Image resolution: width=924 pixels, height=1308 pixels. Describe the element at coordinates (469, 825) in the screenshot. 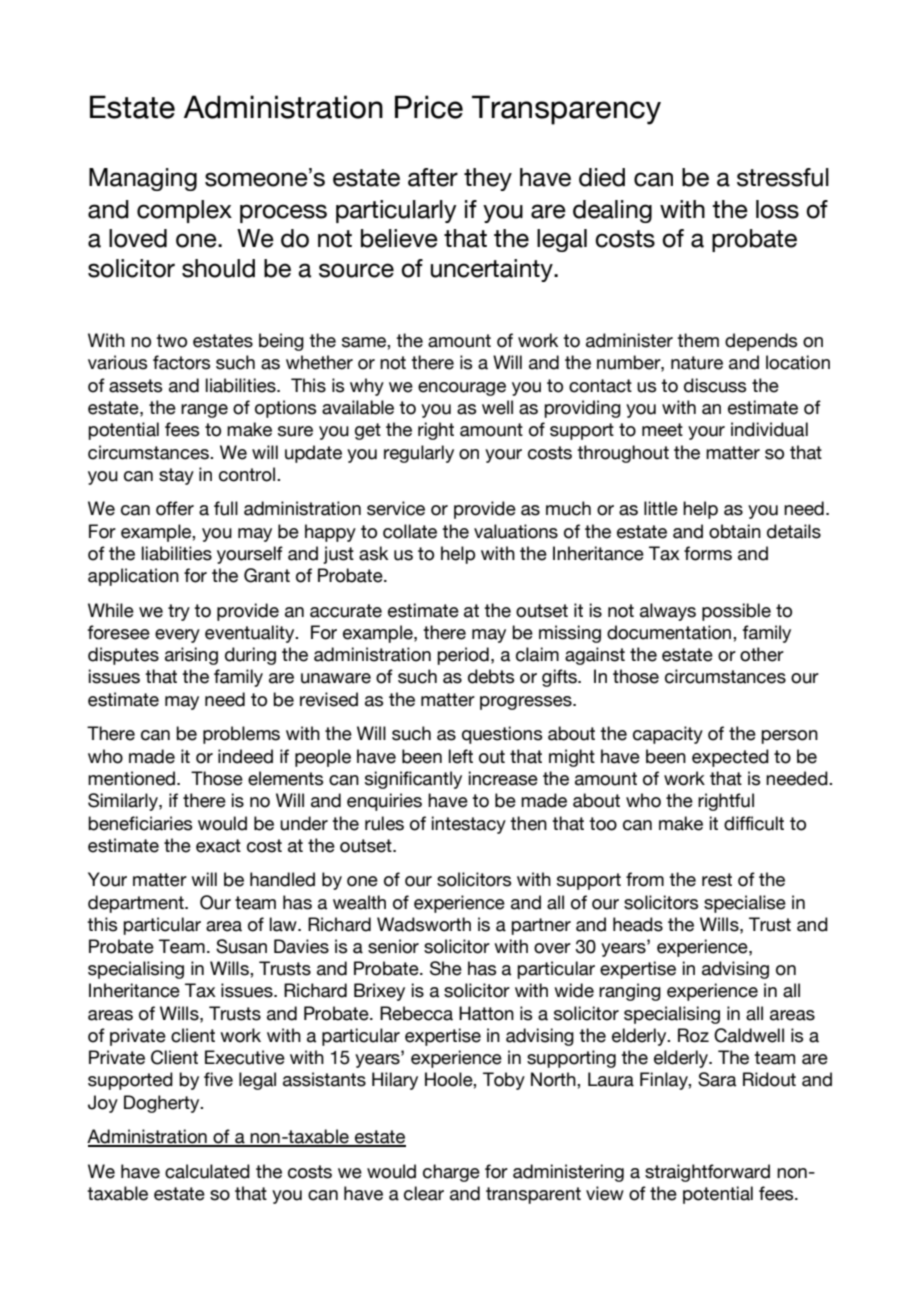

I see `intestacy` at that location.
